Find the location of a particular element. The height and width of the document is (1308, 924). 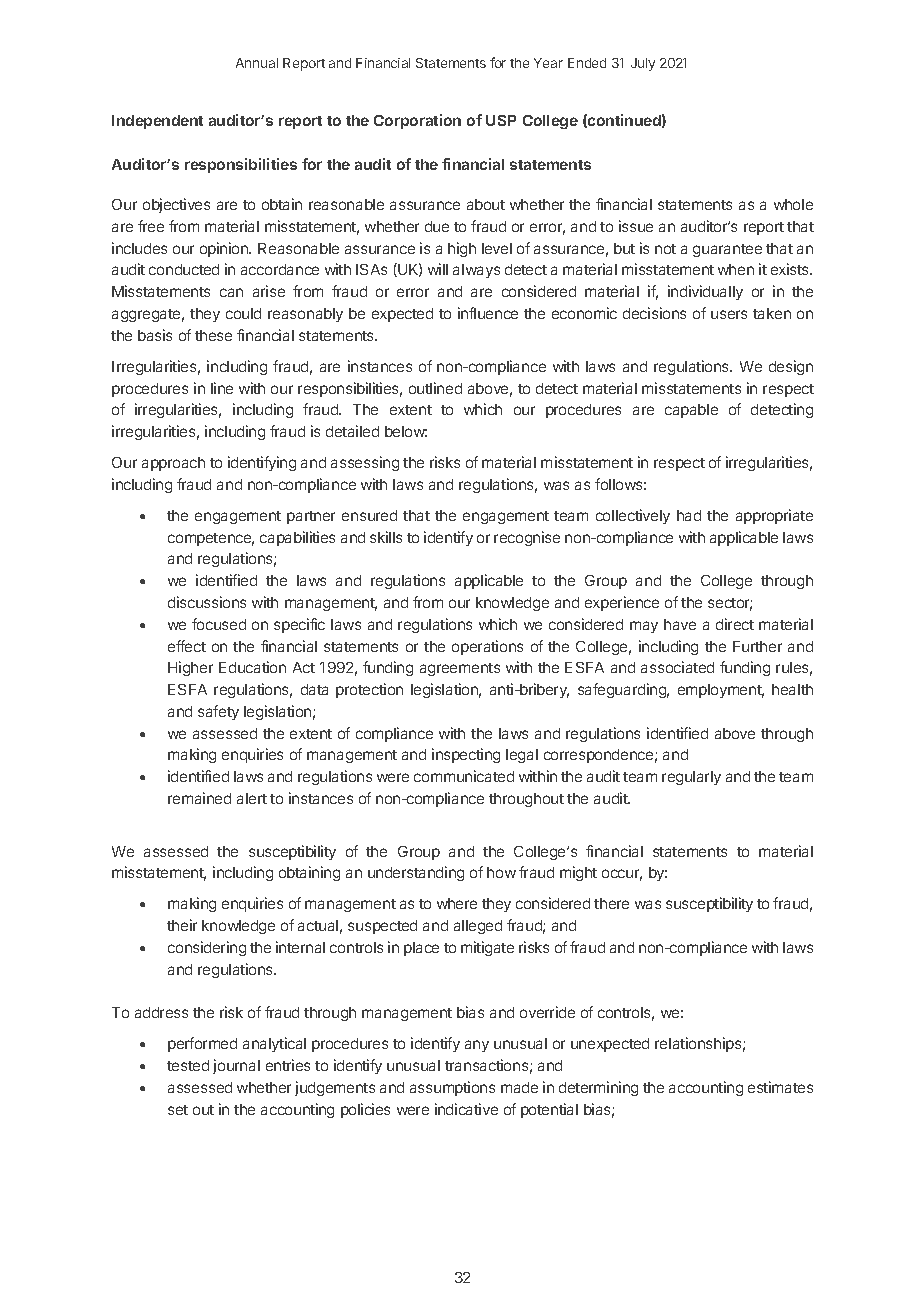

operations is located at coordinates (487, 647).
